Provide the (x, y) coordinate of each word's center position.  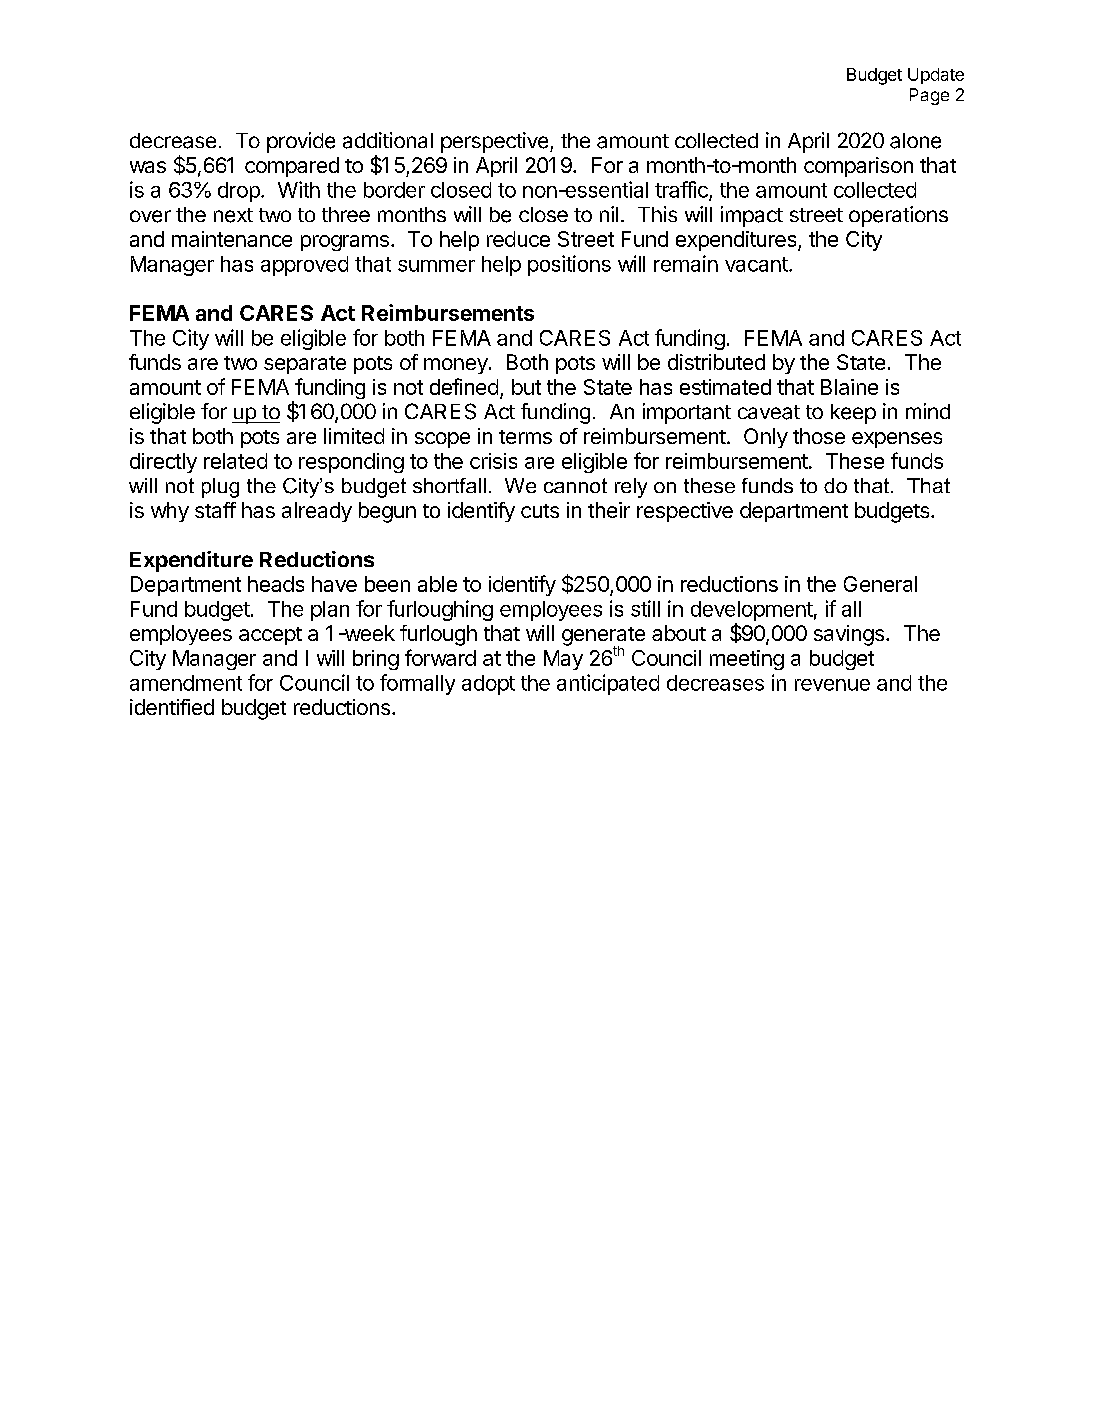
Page (929, 96)
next (233, 215)
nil (609, 214)
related (235, 461)
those (819, 436)
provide (301, 142)
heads (276, 584)
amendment (186, 683)
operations (898, 216)
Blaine (849, 387)
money (456, 366)
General (880, 584)
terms (525, 437)
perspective (496, 142)
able (437, 584)
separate (305, 365)
